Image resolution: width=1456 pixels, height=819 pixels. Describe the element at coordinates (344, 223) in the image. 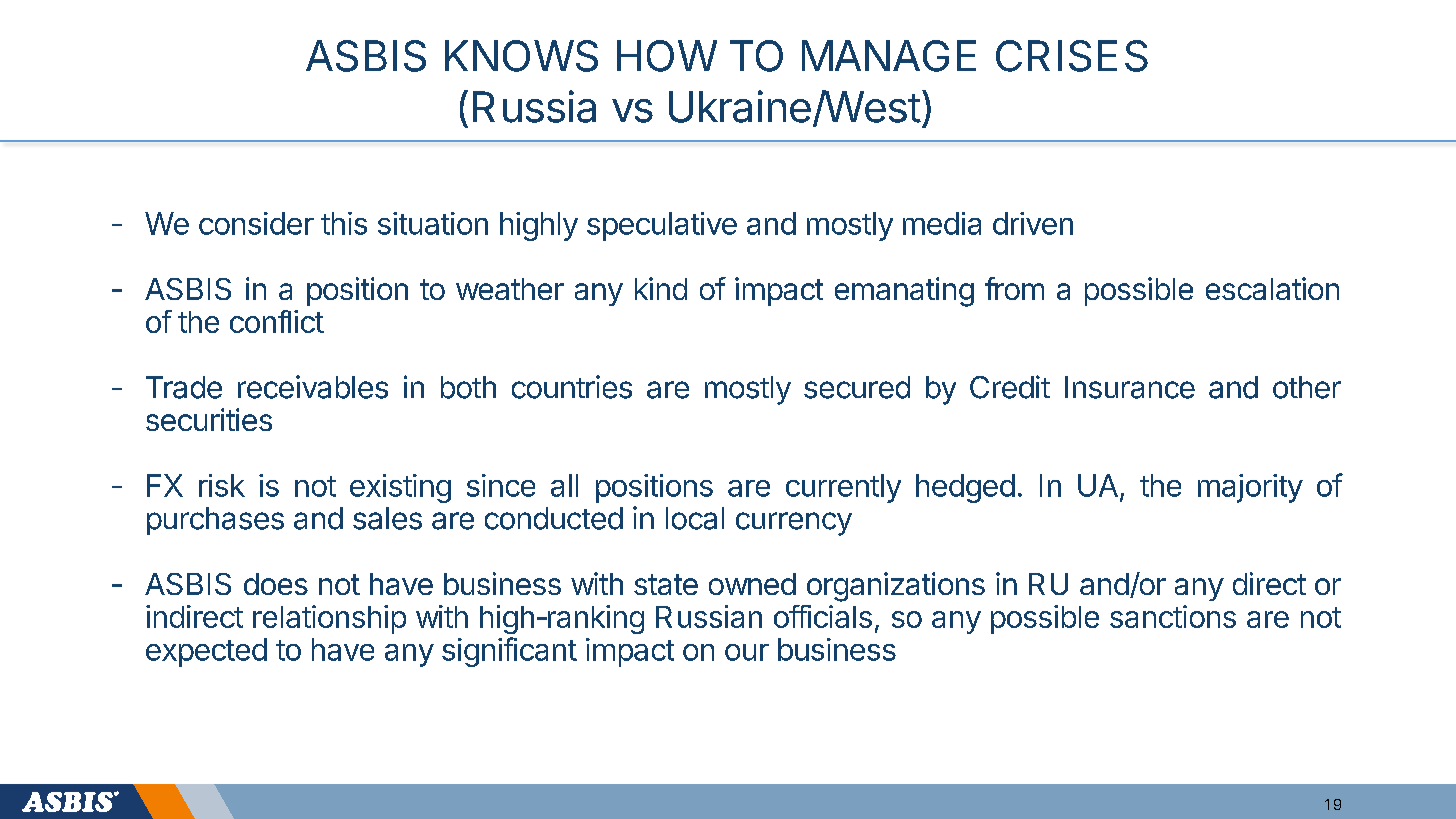

I see `this` at that location.
